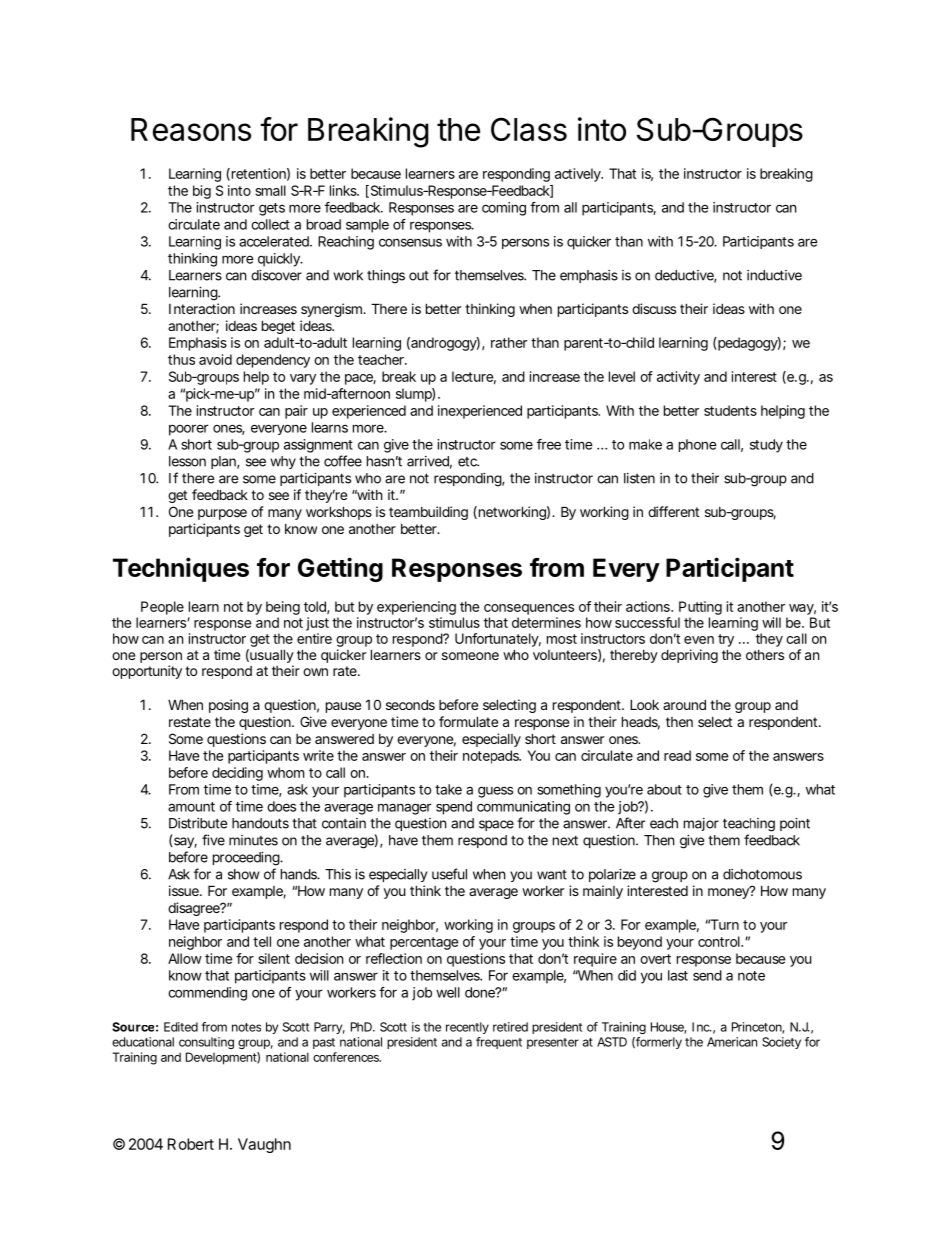 This page has width=952, height=1233. What do you see at coordinates (162, 608) in the page?
I see `People` at bounding box center [162, 608].
